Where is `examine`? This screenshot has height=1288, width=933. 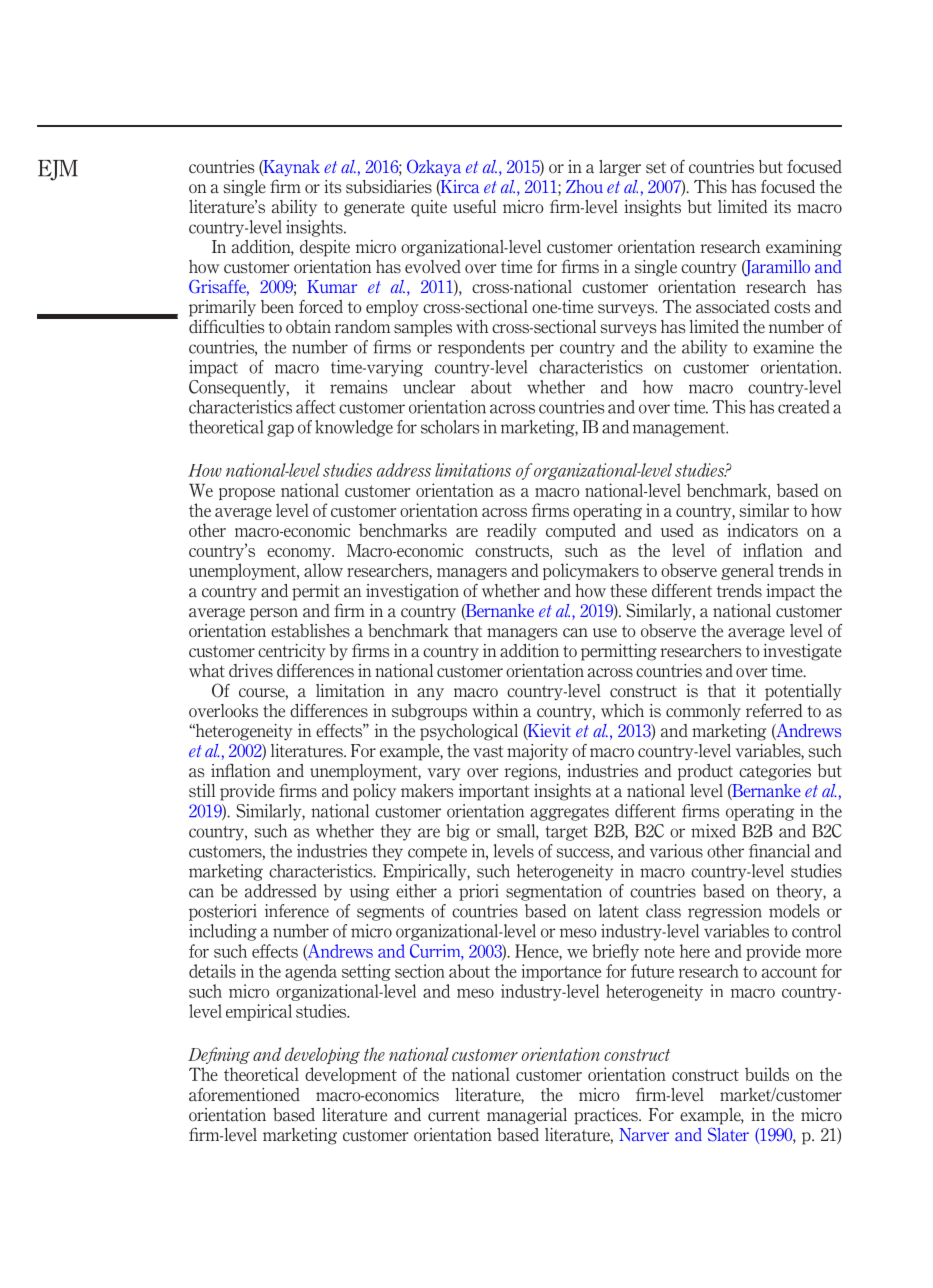
examine is located at coordinates (783, 347).
